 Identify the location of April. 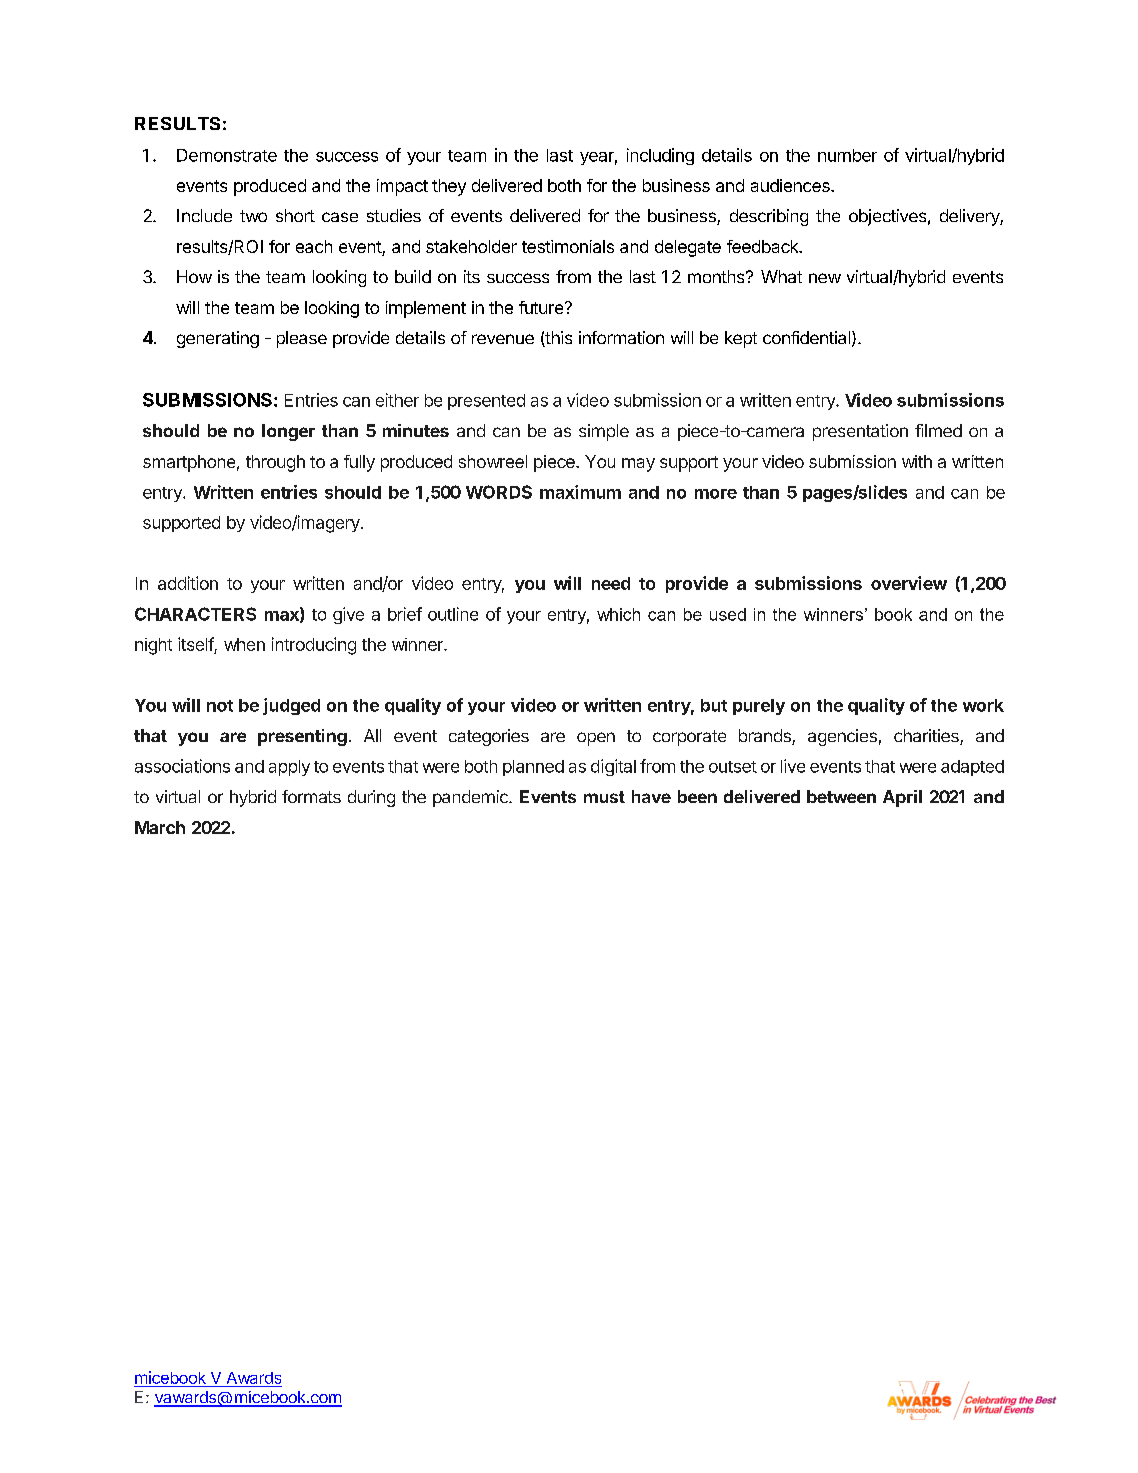
(902, 798).
